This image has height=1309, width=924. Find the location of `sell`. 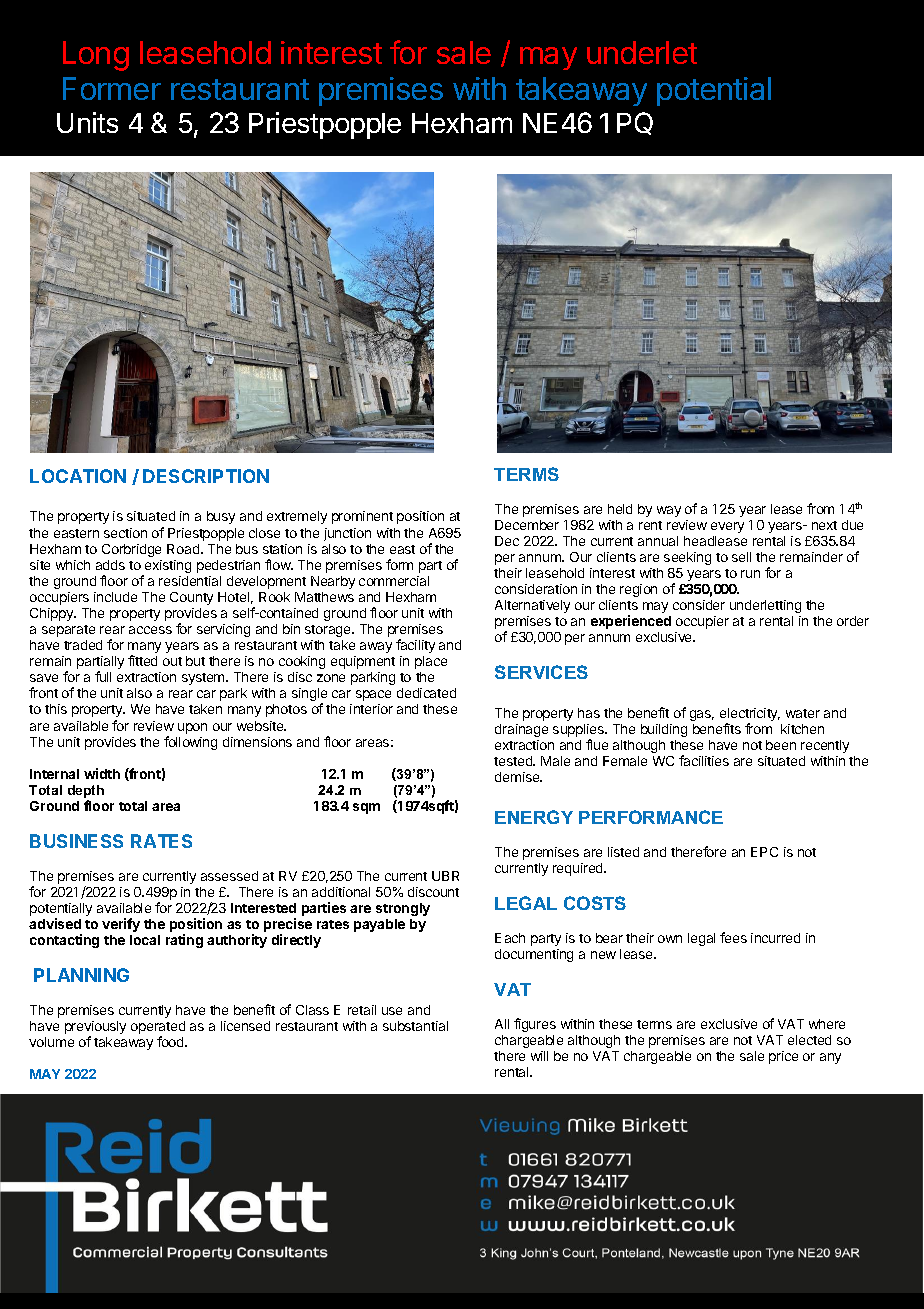

sell is located at coordinates (741, 557).
